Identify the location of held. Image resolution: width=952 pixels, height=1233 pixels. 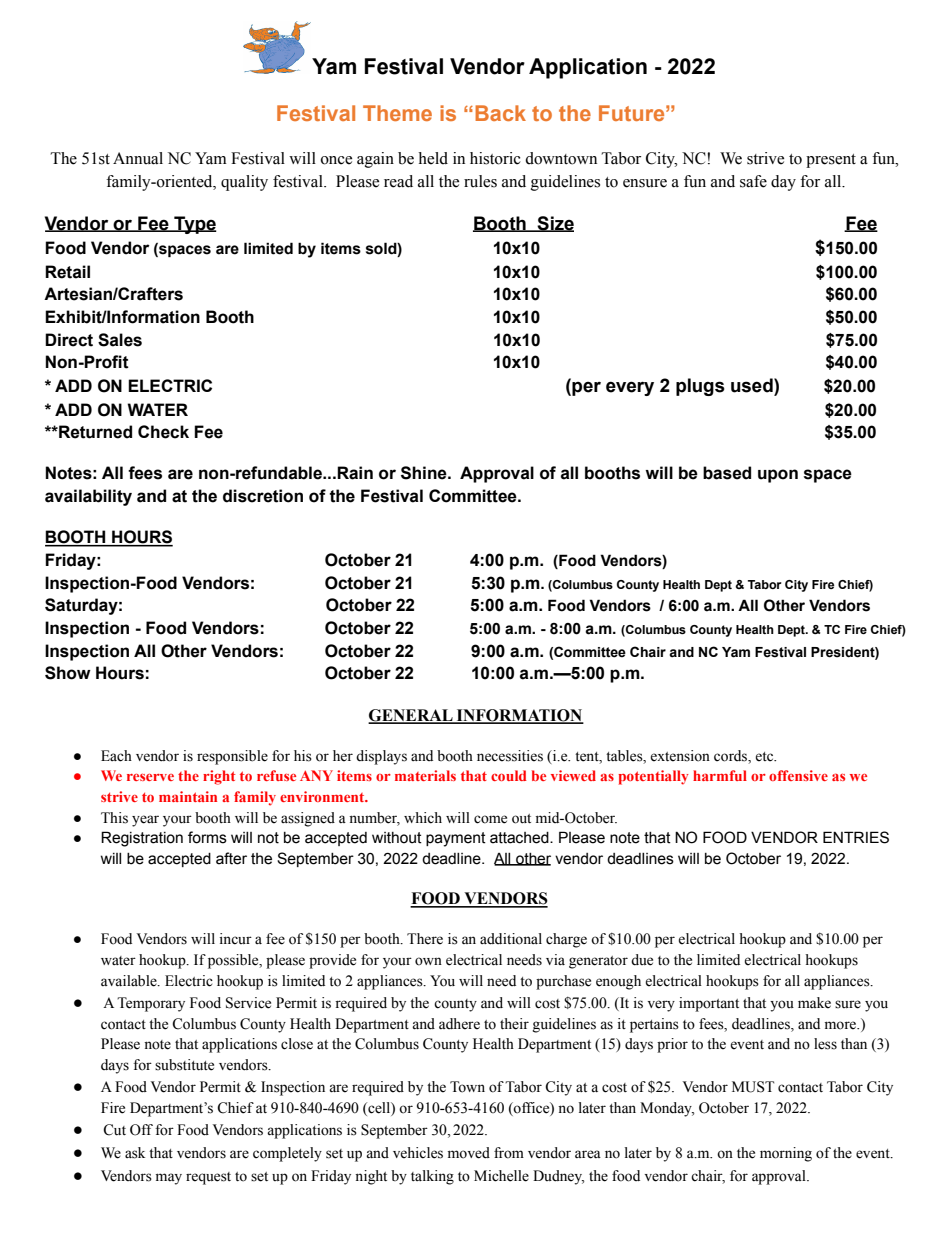
(433, 158).
